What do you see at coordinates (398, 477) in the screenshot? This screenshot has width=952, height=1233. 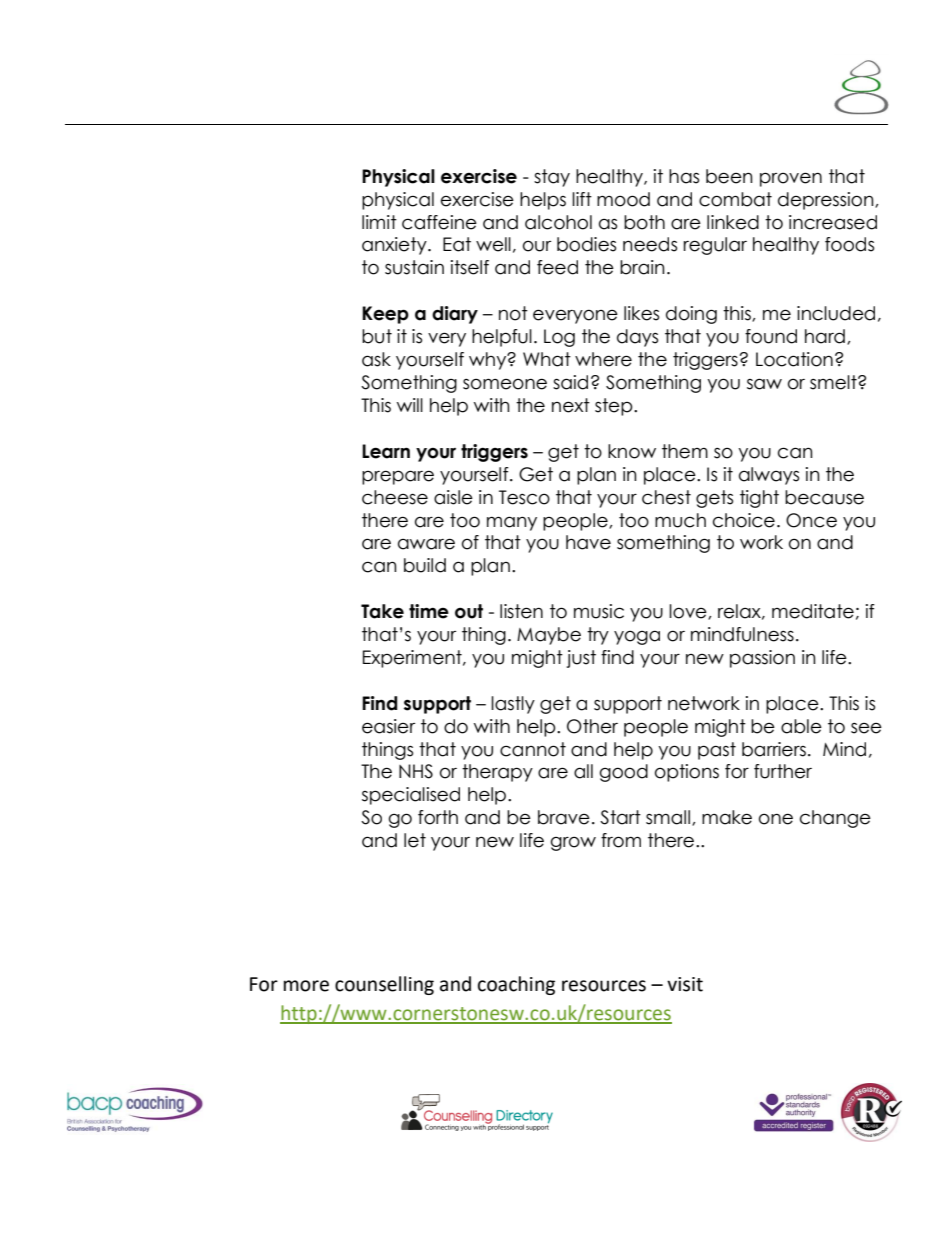 I see `prepare` at bounding box center [398, 477].
